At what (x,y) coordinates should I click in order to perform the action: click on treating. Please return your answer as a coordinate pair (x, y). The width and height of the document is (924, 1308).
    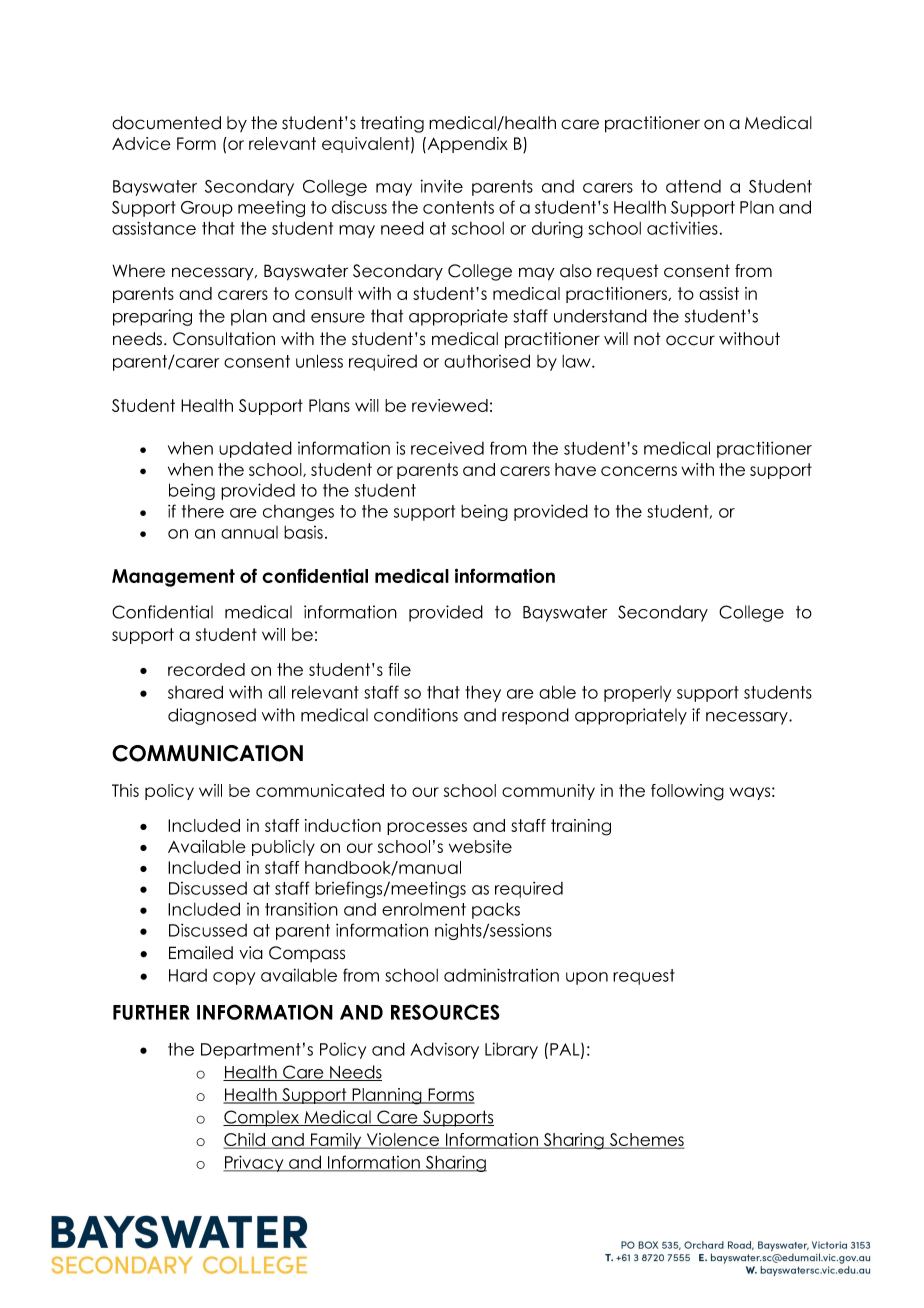
    Looking at the image, I should click on (392, 124).
